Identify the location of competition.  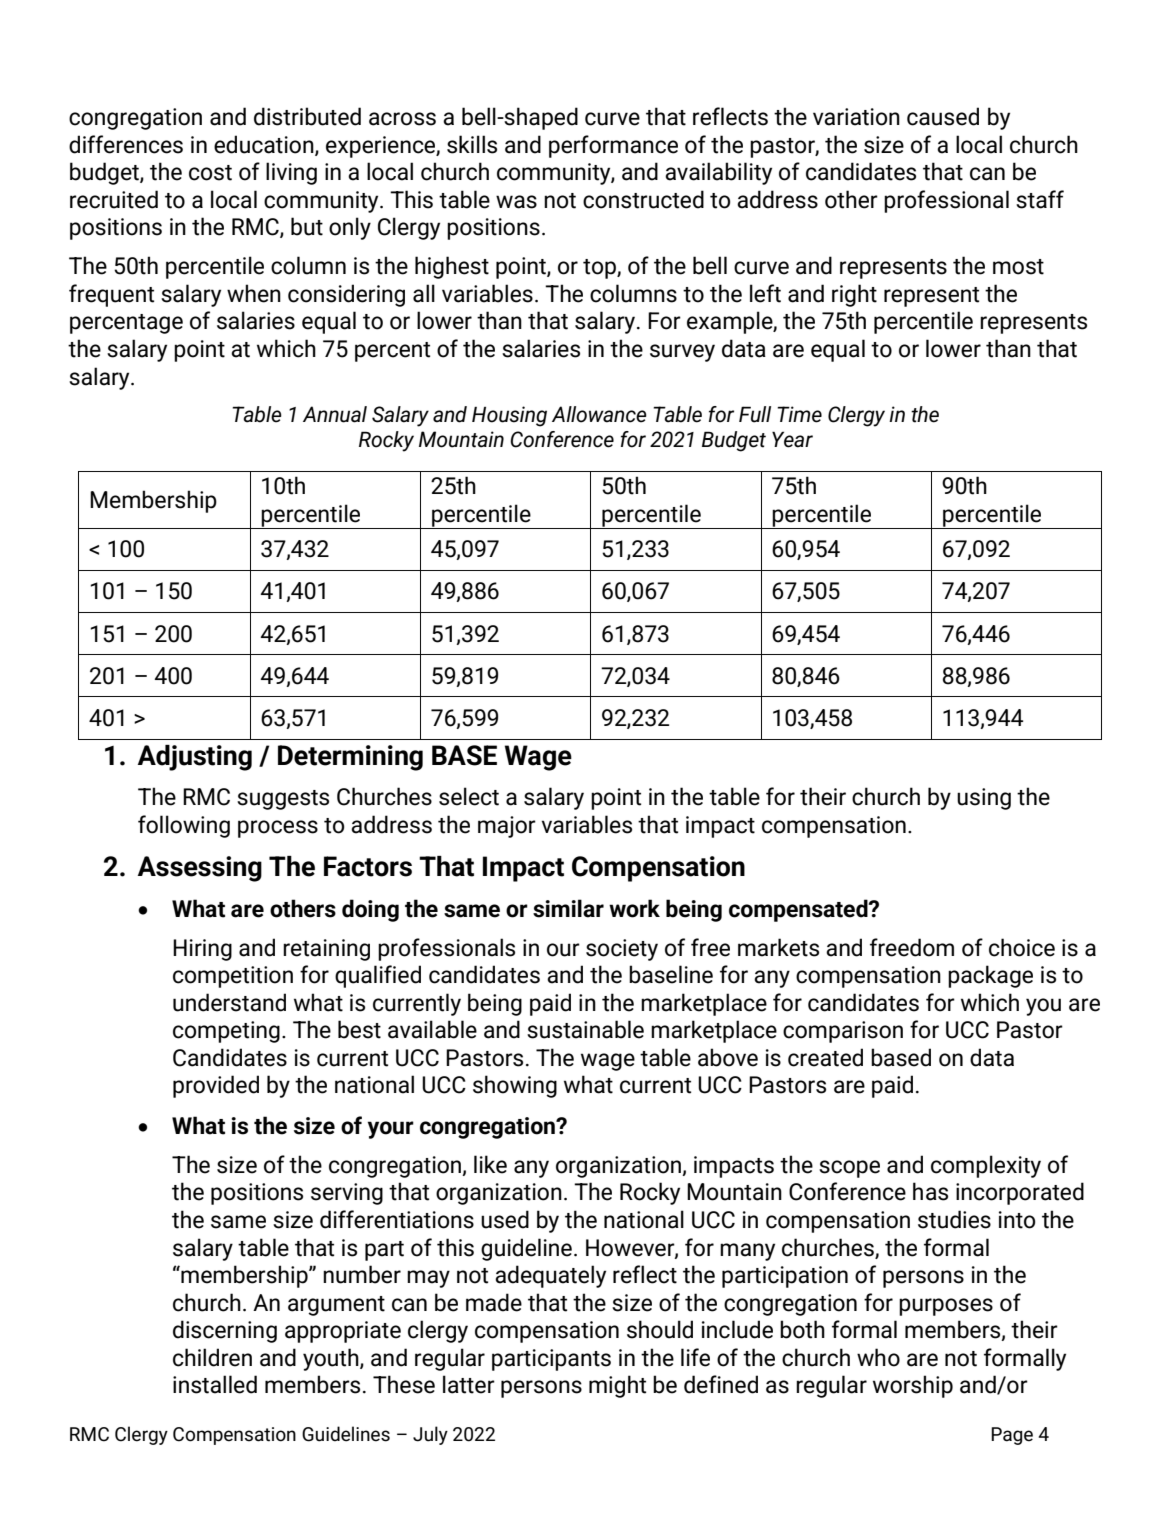
(233, 977).
